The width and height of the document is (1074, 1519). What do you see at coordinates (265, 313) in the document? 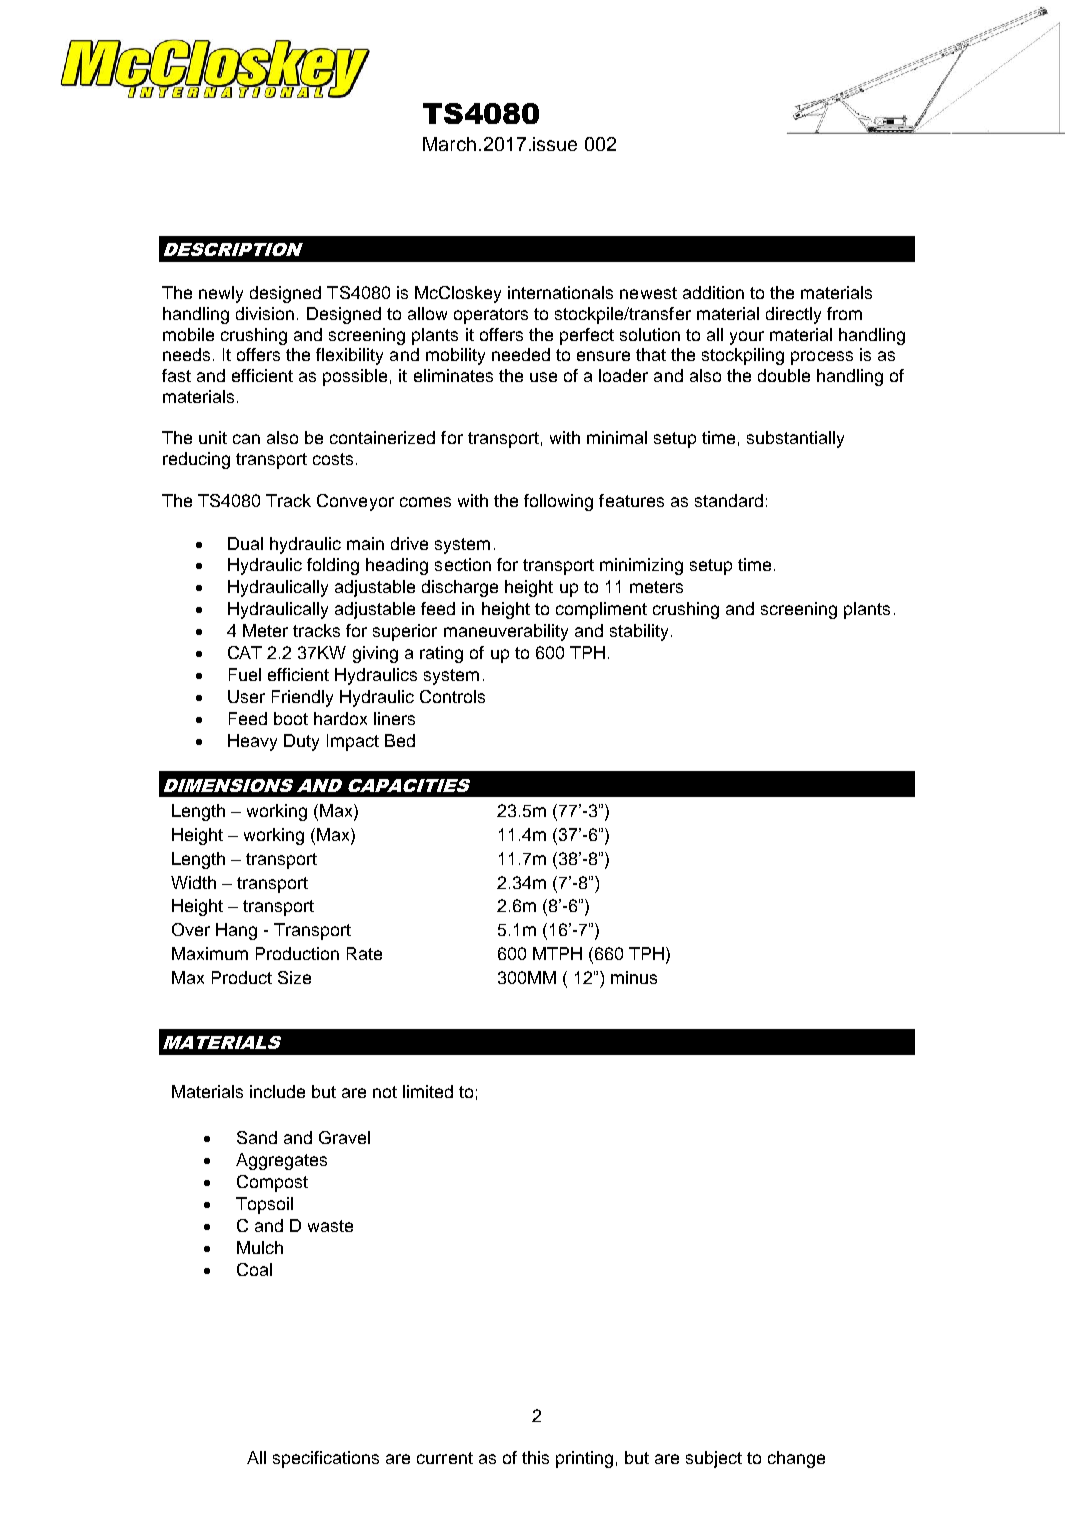
I see `division` at bounding box center [265, 313].
